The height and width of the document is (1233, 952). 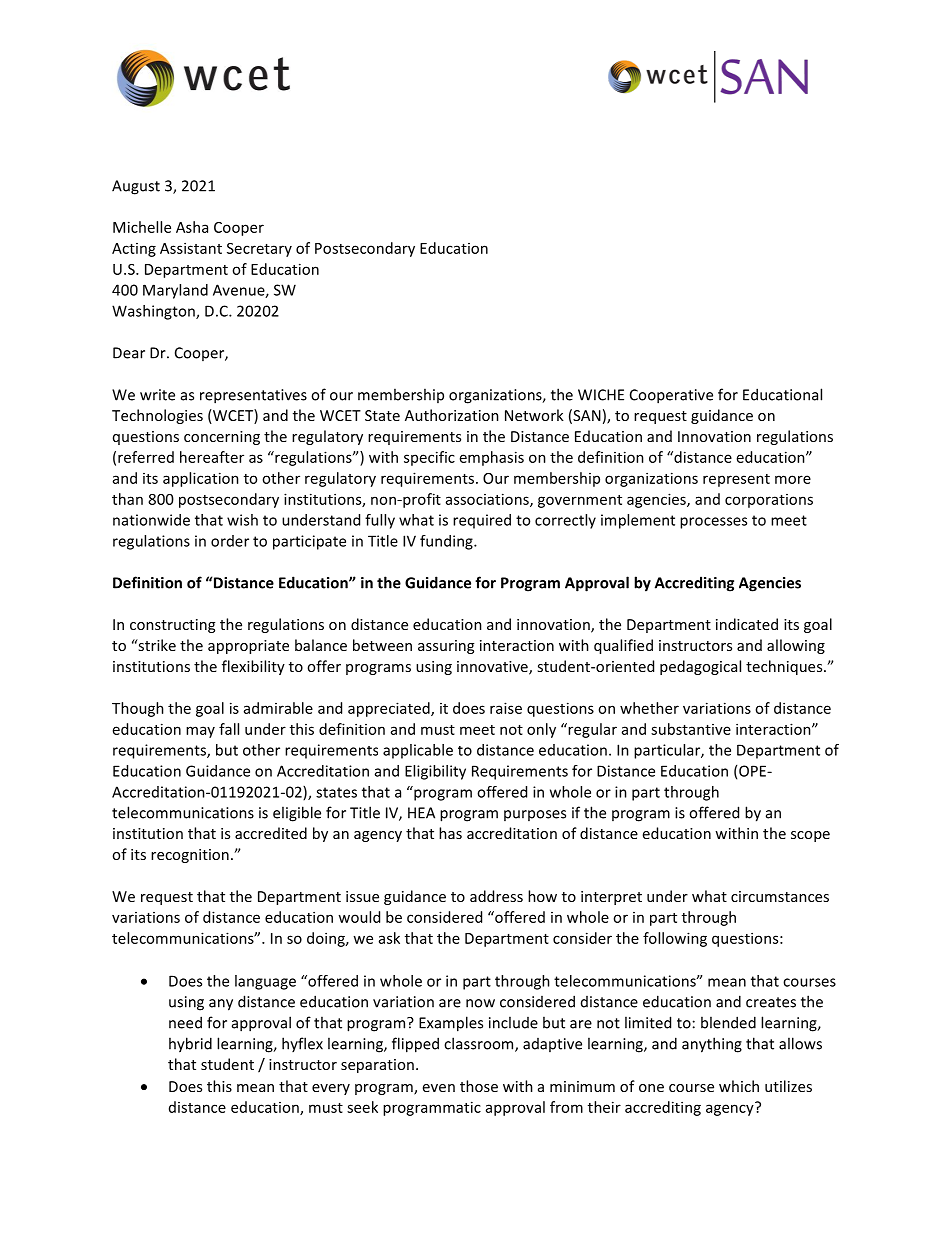 I want to click on address, so click(x=496, y=896).
